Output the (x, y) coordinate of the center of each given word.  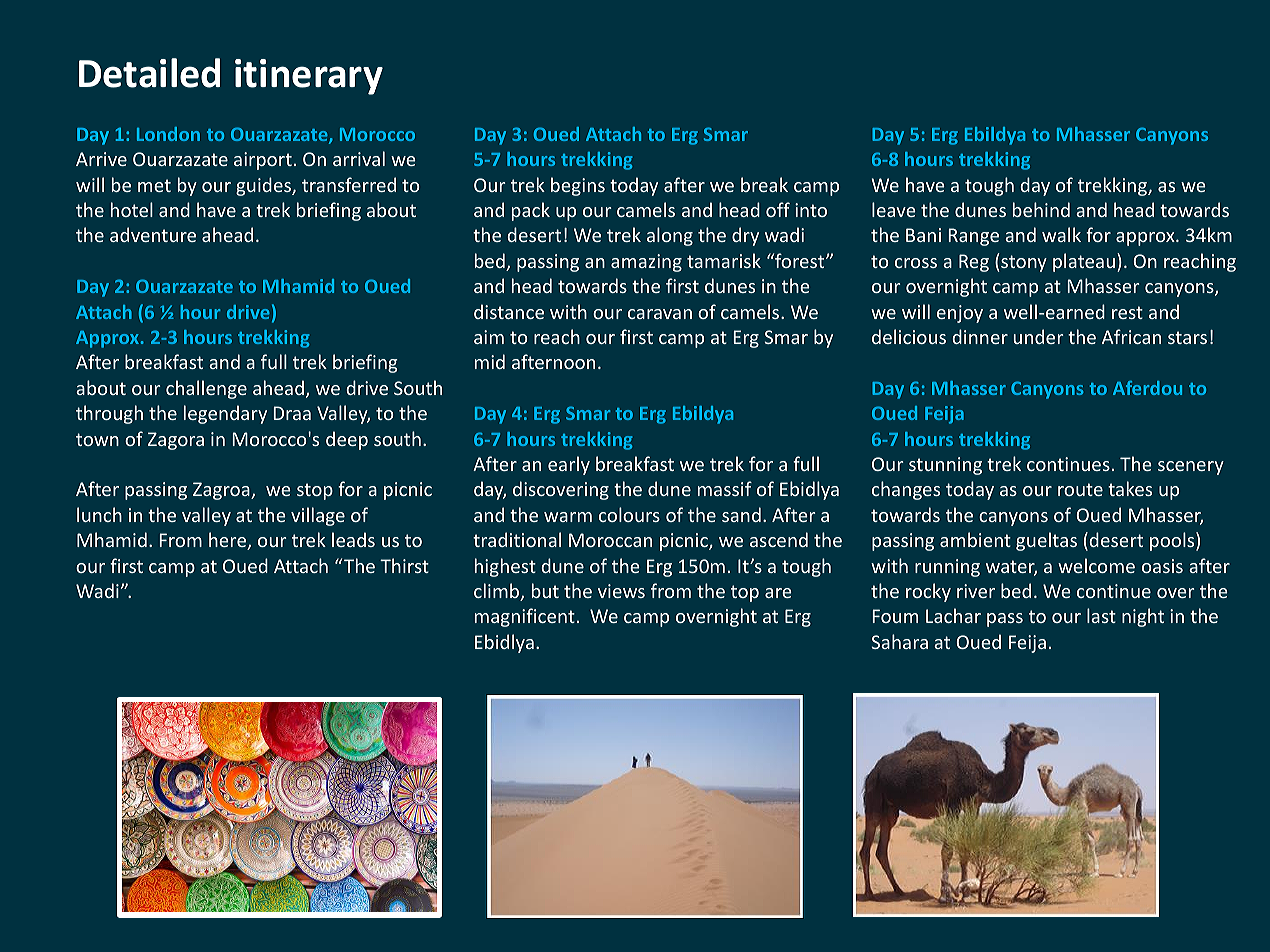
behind (1041, 209)
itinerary (309, 77)
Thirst (404, 565)
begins (578, 186)
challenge (206, 389)
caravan (660, 314)
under (1038, 336)
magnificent (525, 617)
